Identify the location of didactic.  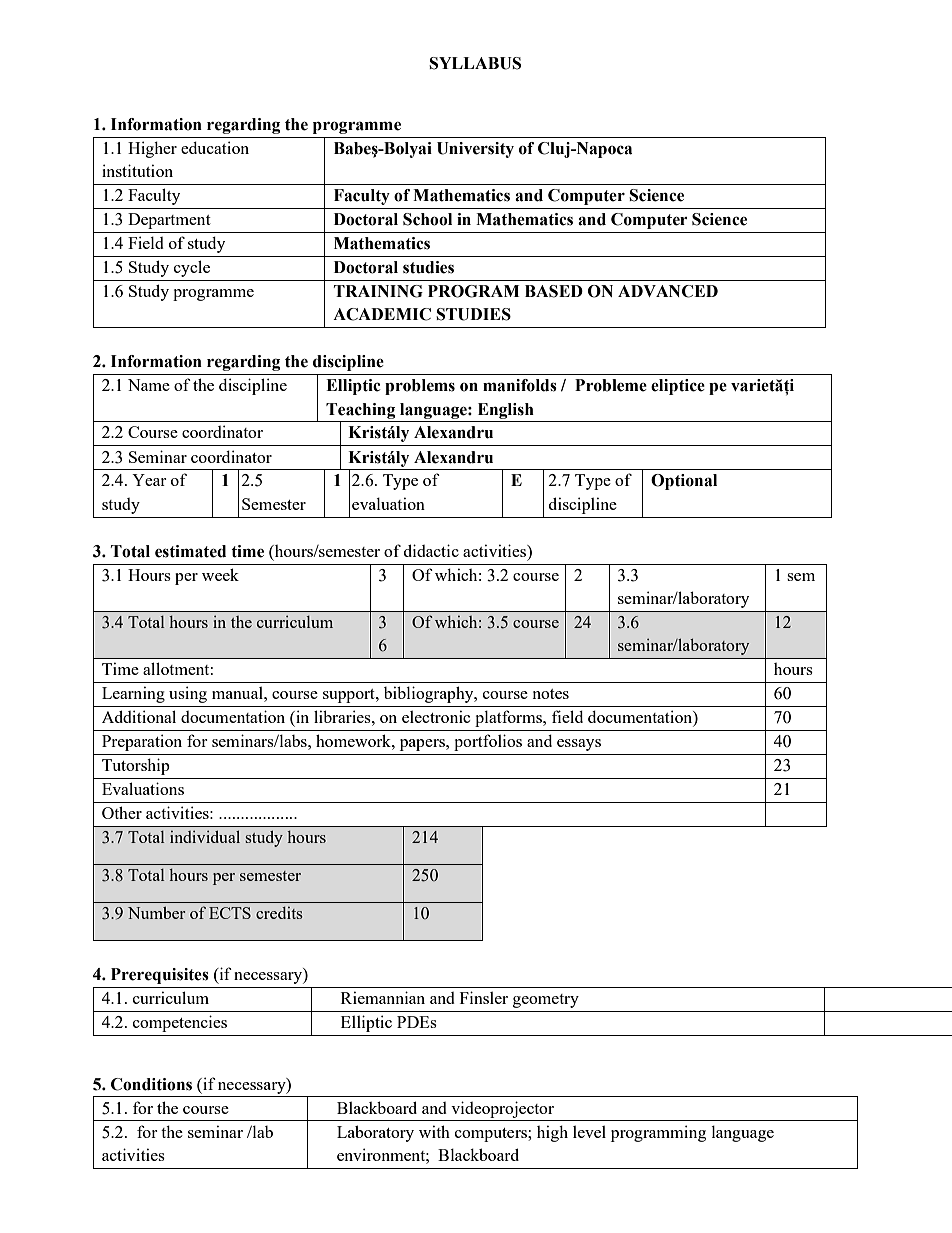
(431, 550).
